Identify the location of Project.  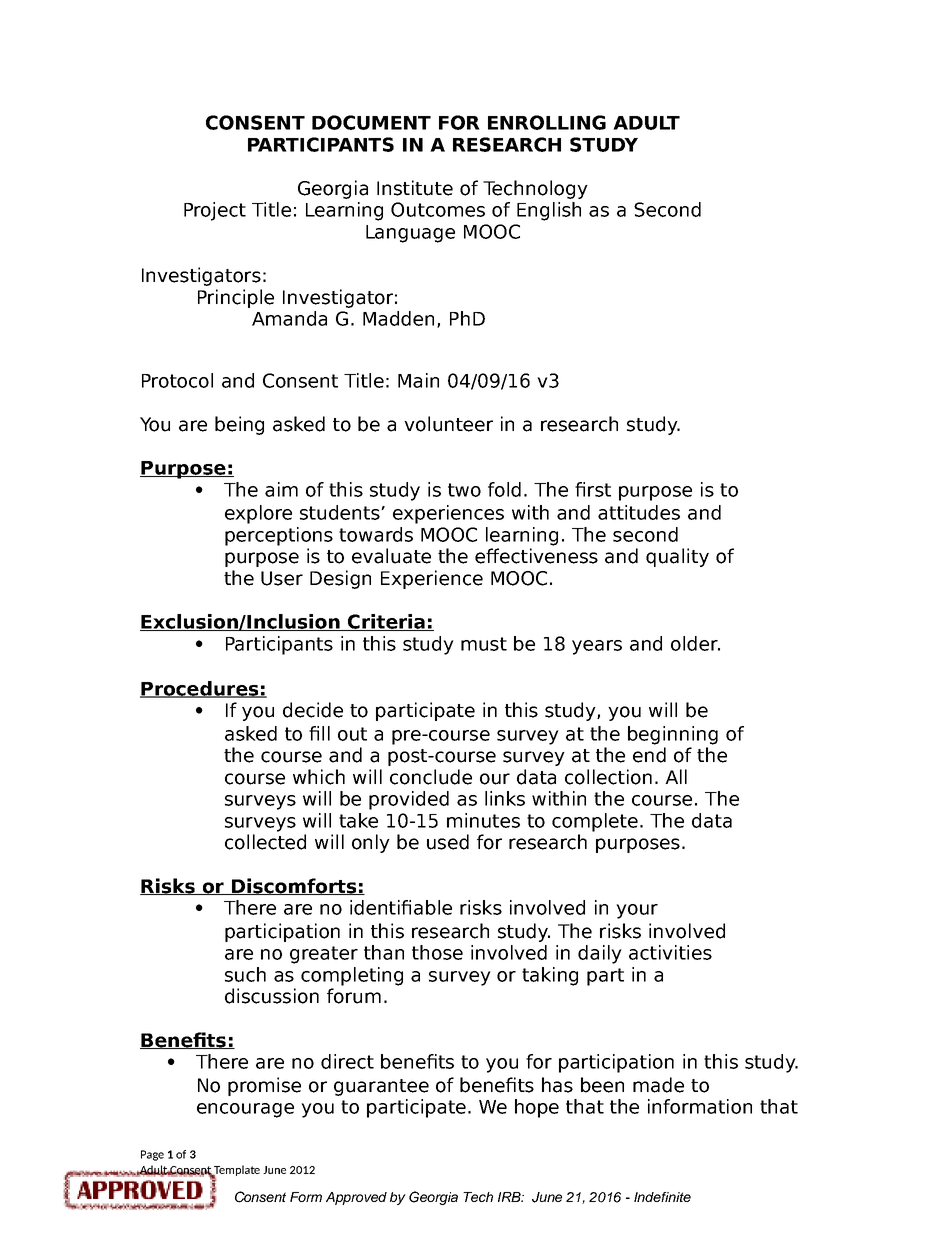
(215, 211).
